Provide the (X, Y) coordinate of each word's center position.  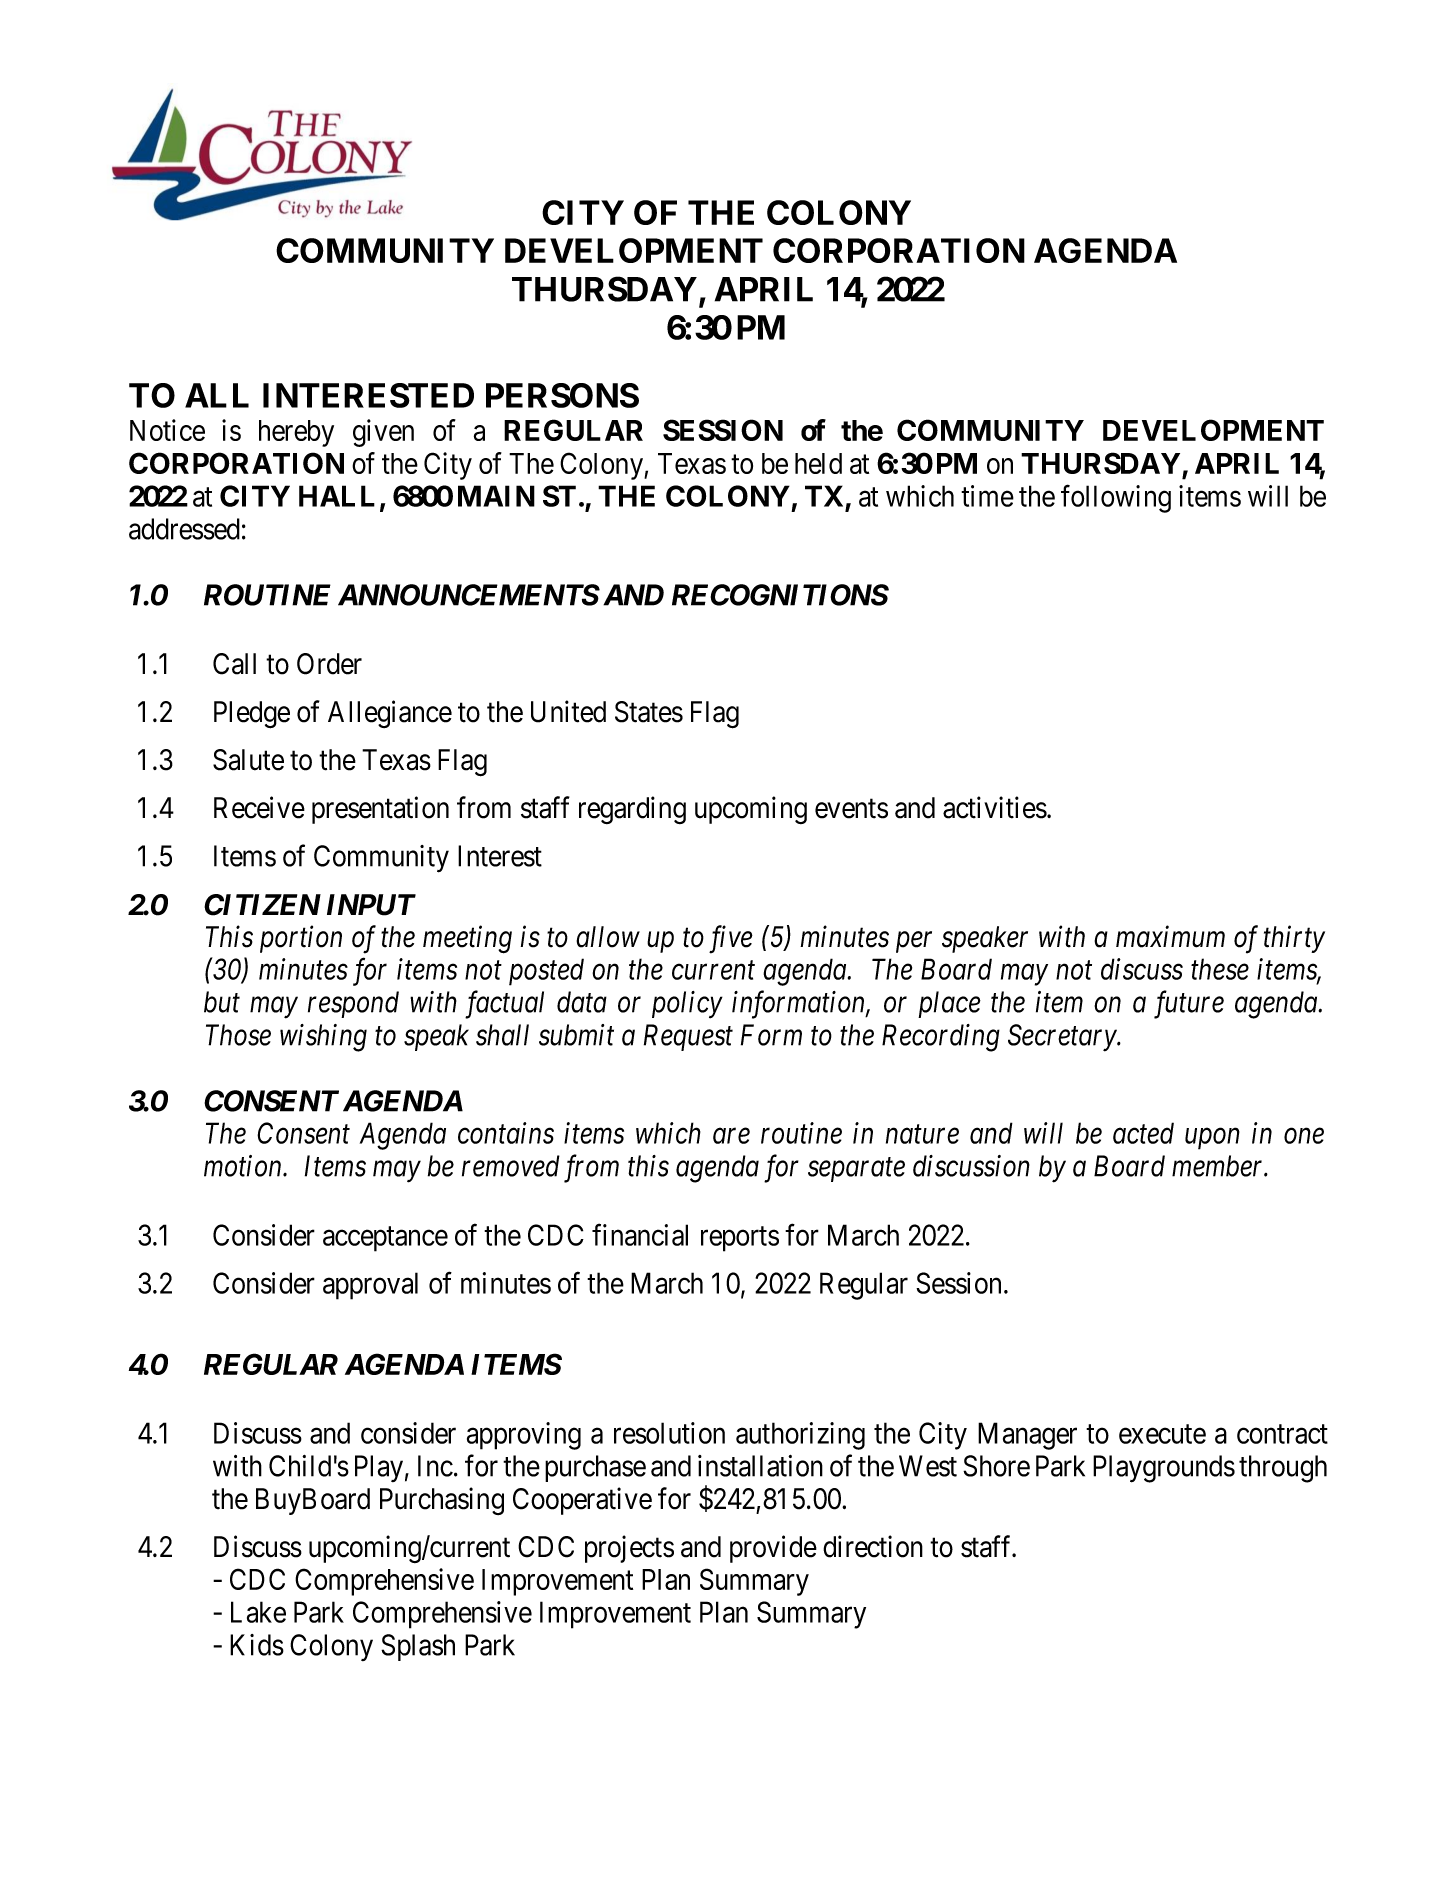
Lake (258, 1612)
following (1116, 499)
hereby (296, 433)
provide (773, 1549)
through (1283, 1469)
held (818, 463)
